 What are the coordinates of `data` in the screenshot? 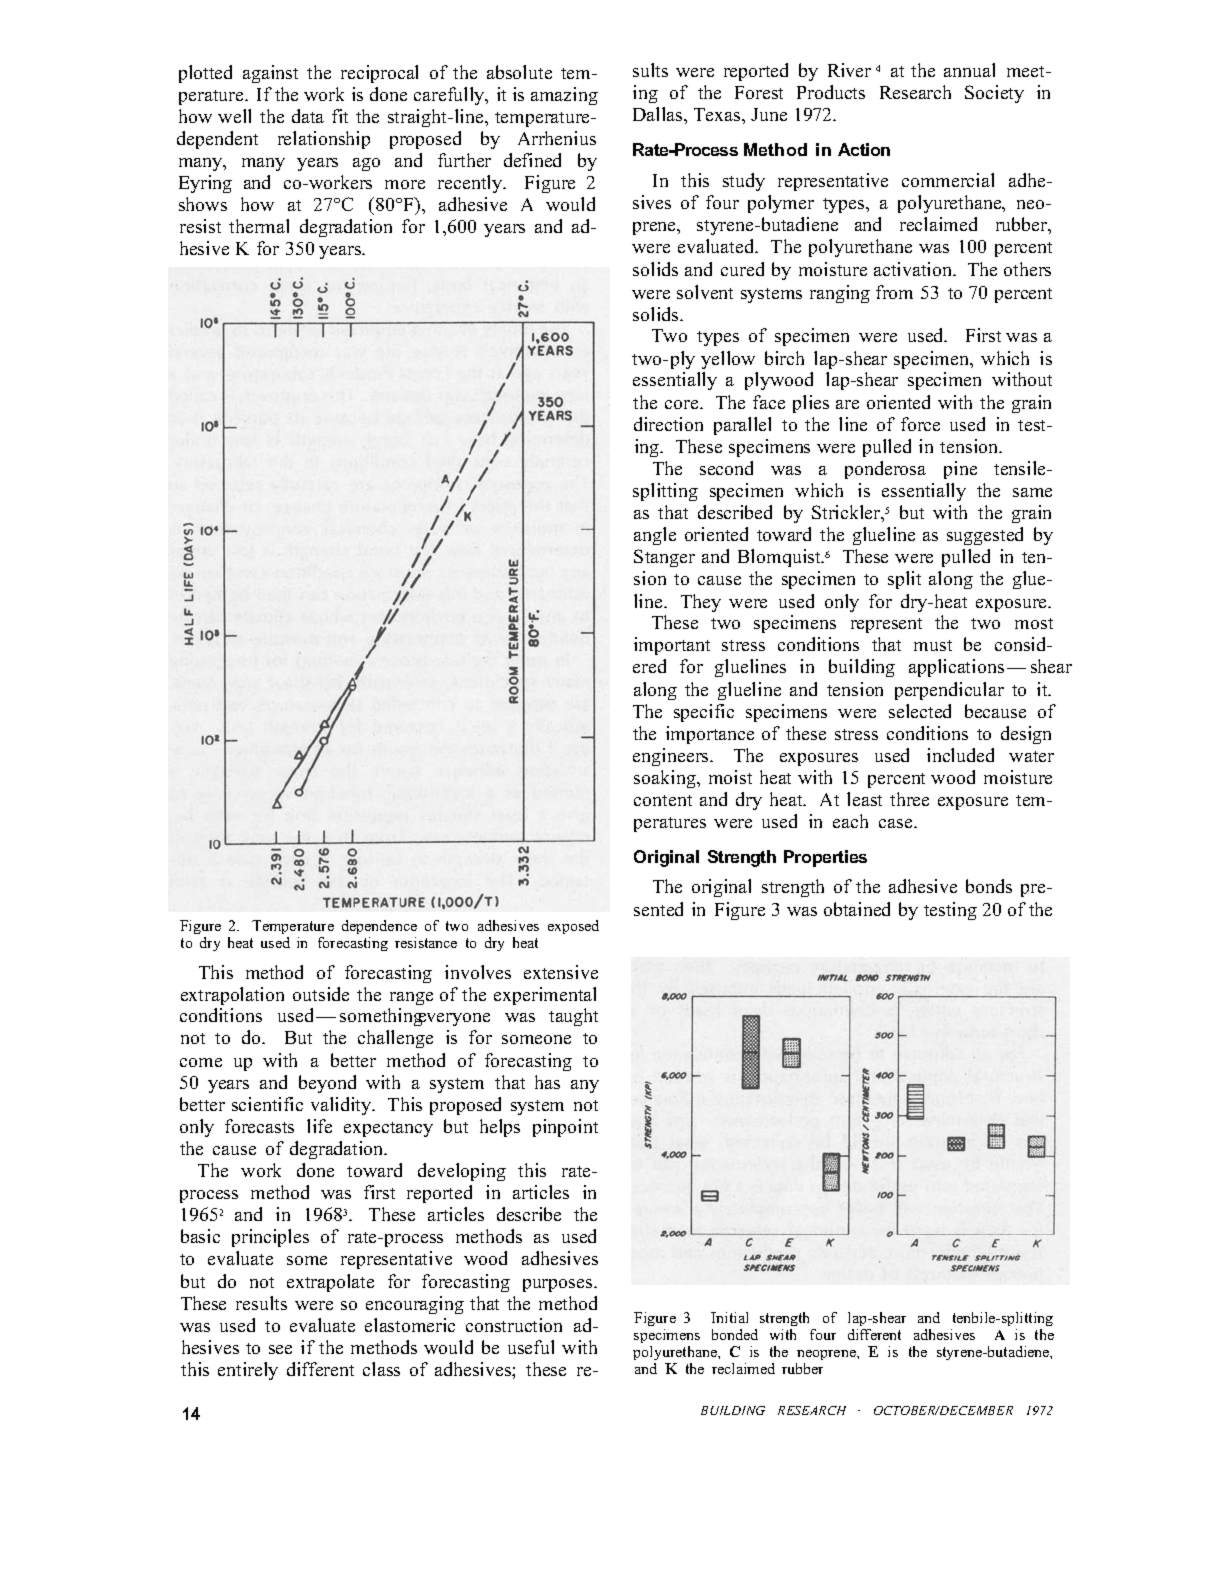 It's located at (308, 116).
